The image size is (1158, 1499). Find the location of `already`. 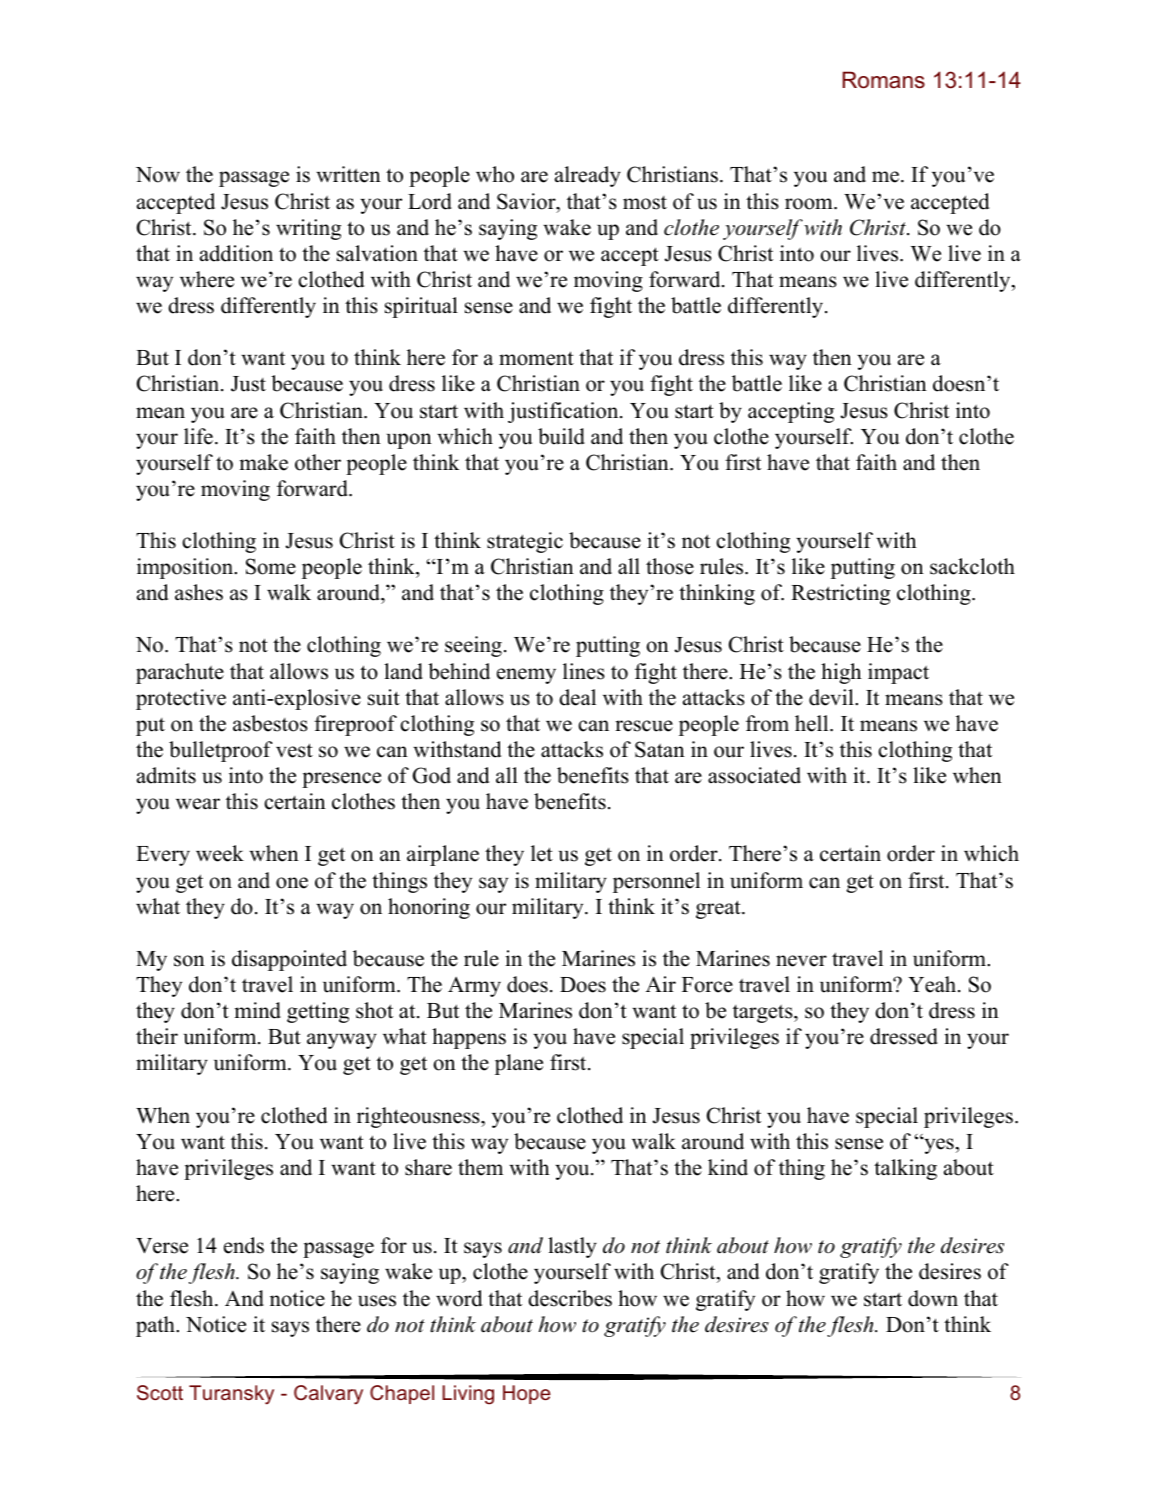

already is located at coordinates (588, 176).
